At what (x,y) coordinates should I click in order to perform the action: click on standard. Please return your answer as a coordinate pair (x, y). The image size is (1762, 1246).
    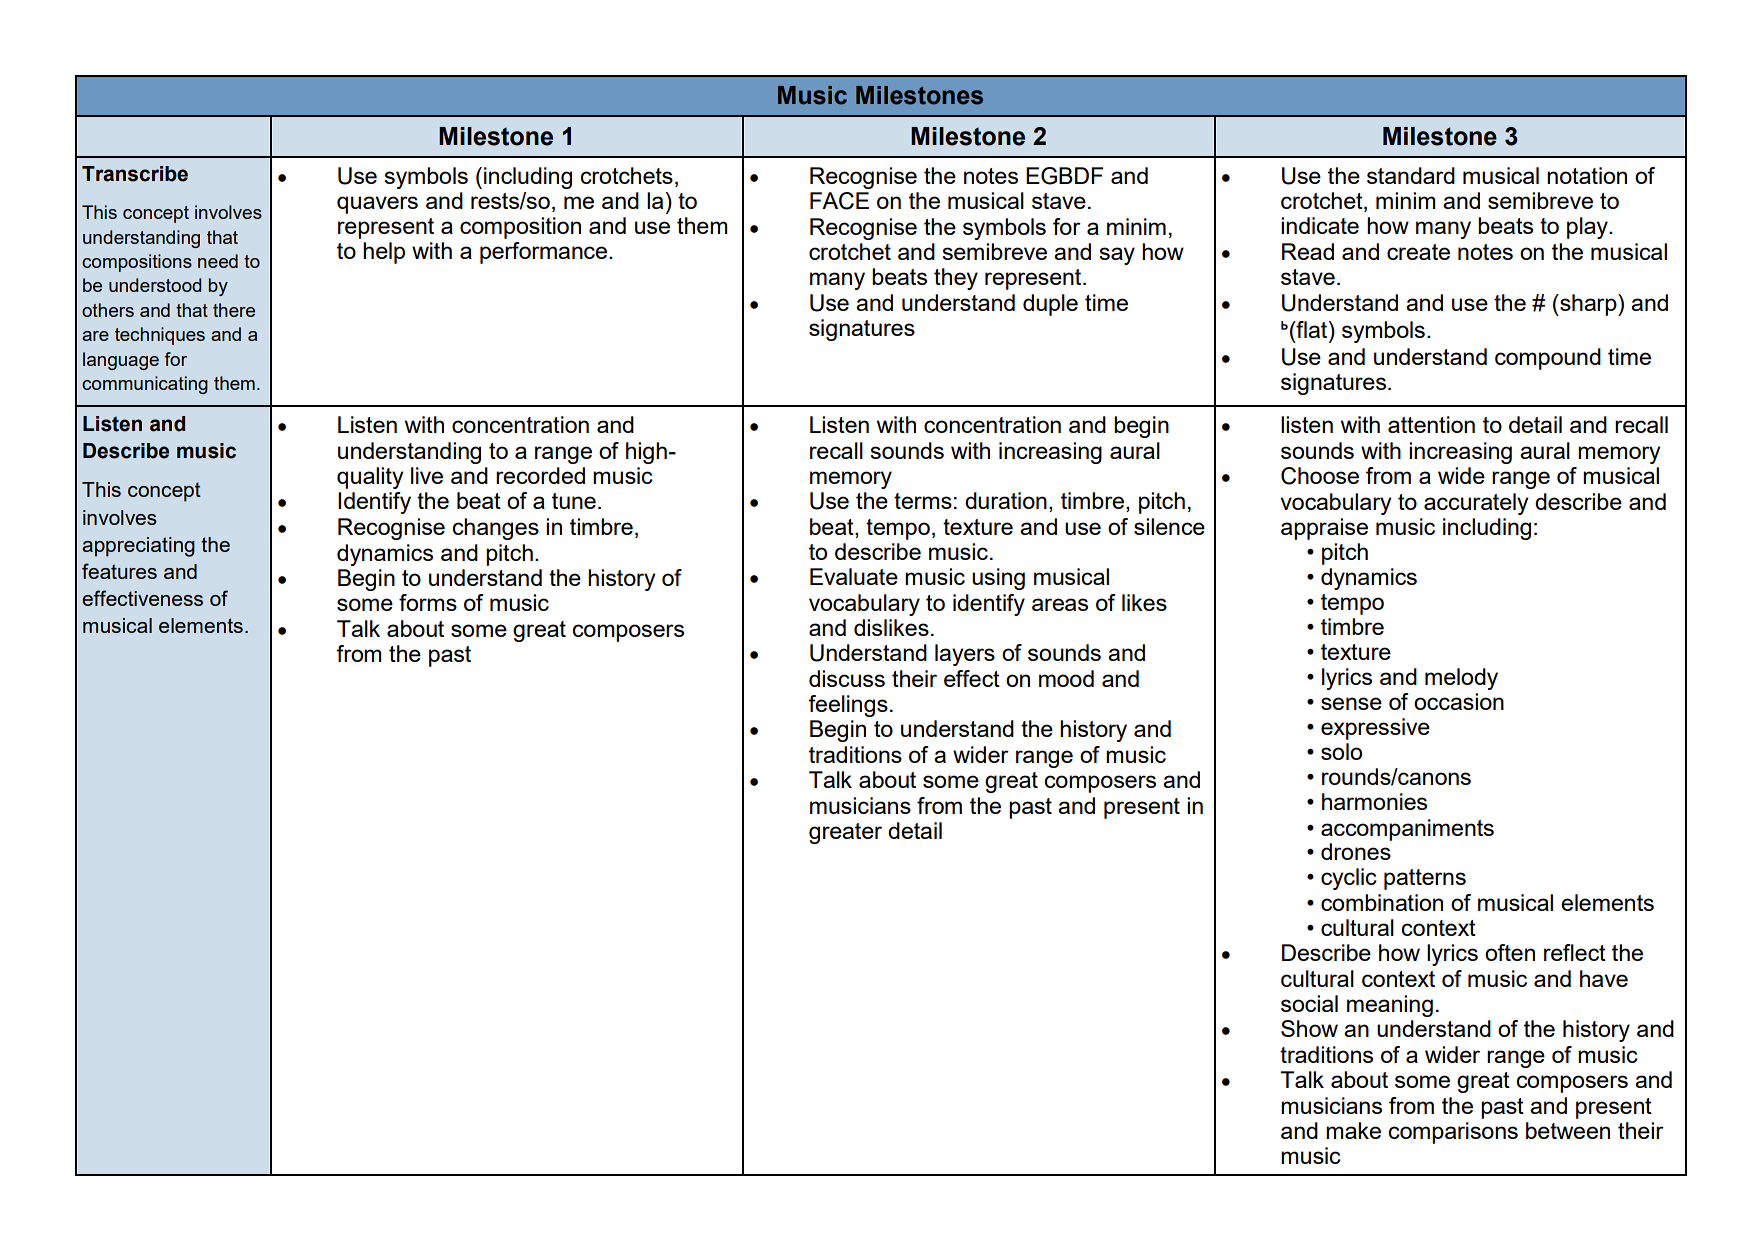
    Looking at the image, I should click on (1411, 175).
